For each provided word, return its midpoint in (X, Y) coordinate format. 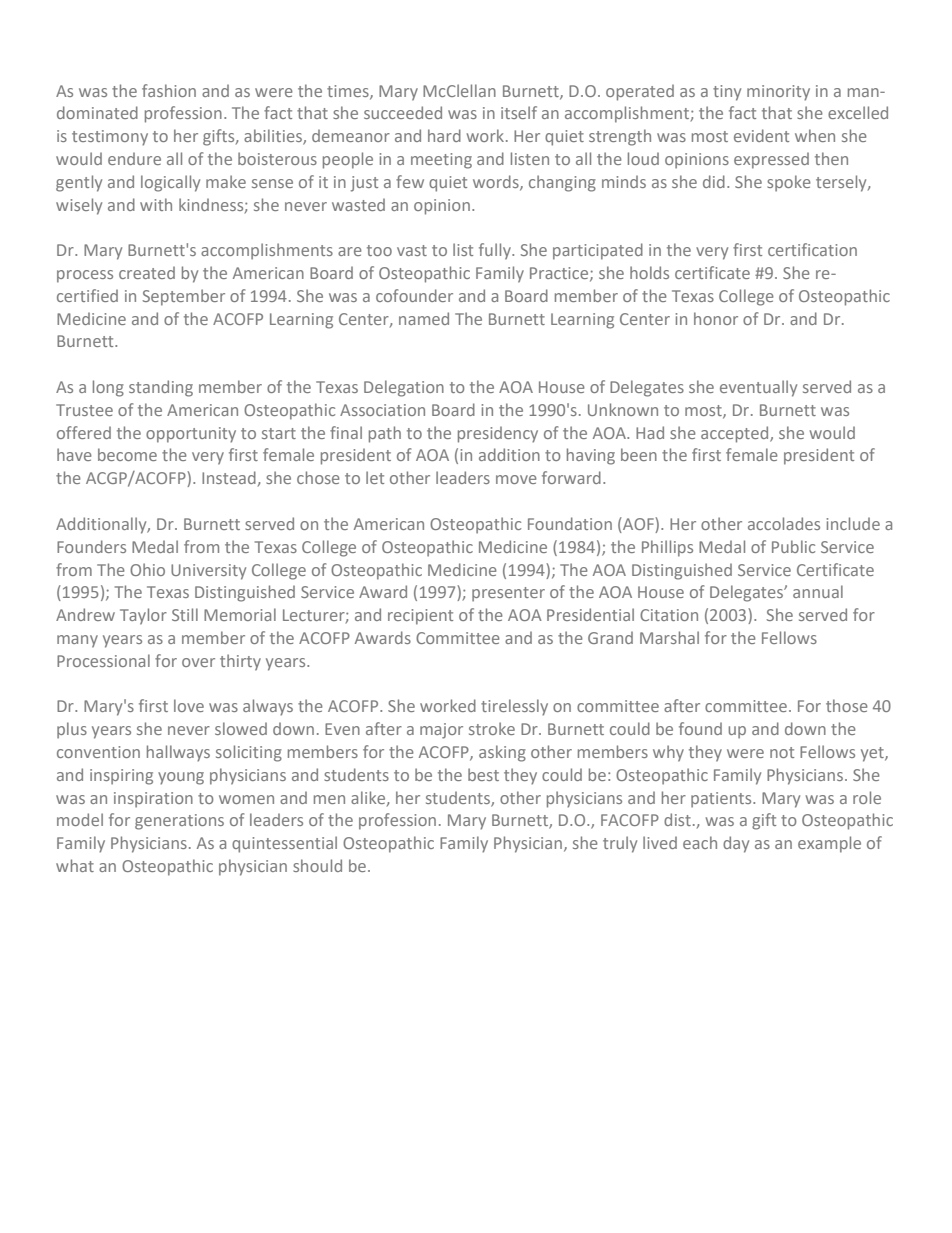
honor (716, 318)
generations (179, 822)
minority (778, 93)
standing (161, 388)
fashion (169, 90)
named (424, 318)
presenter (508, 594)
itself (519, 112)
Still (185, 614)
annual (818, 591)
